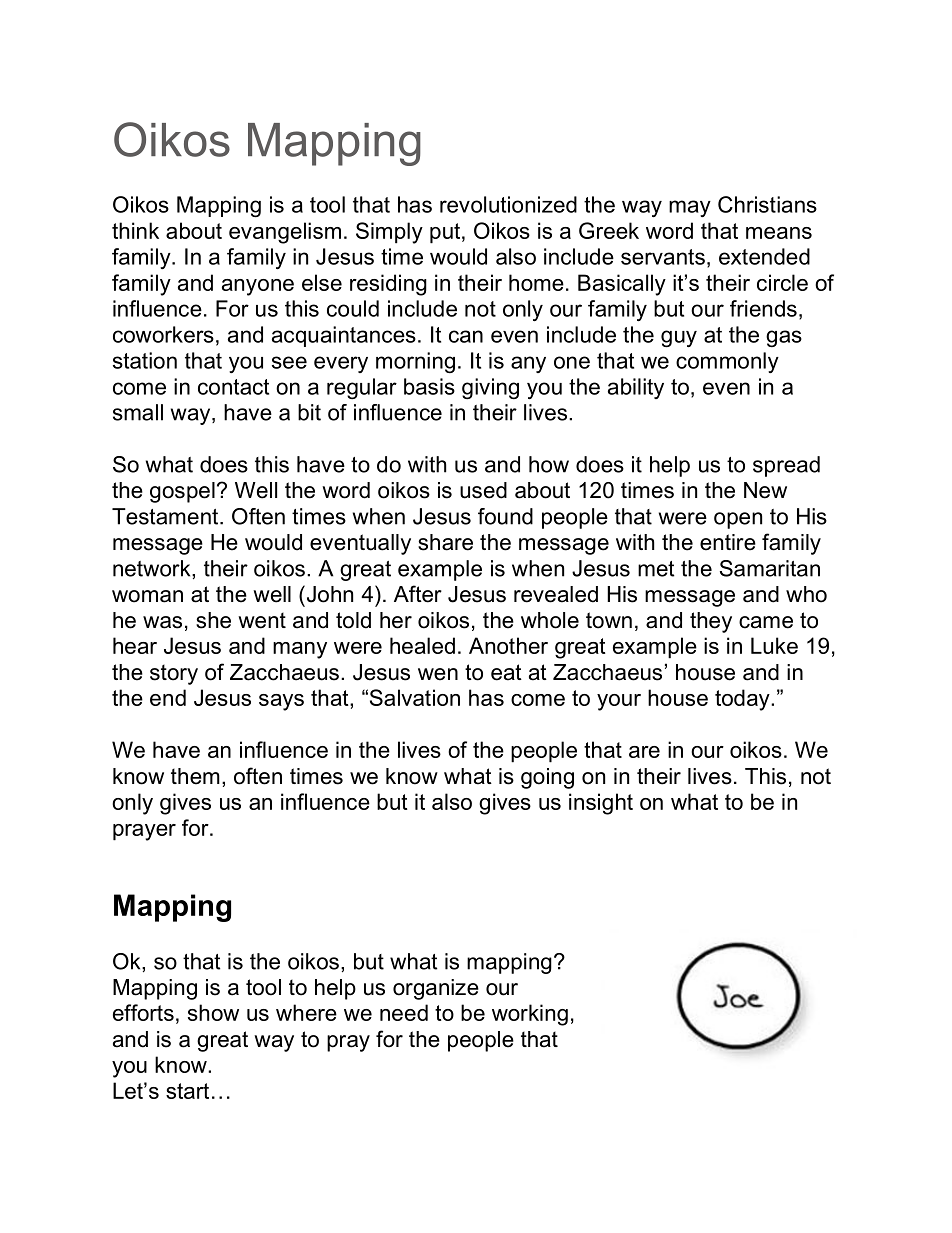 The width and height of the screenshot is (952, 1233). Describe the element at coordinates (213, 620) in the screenshot. I see `she` at that location.
